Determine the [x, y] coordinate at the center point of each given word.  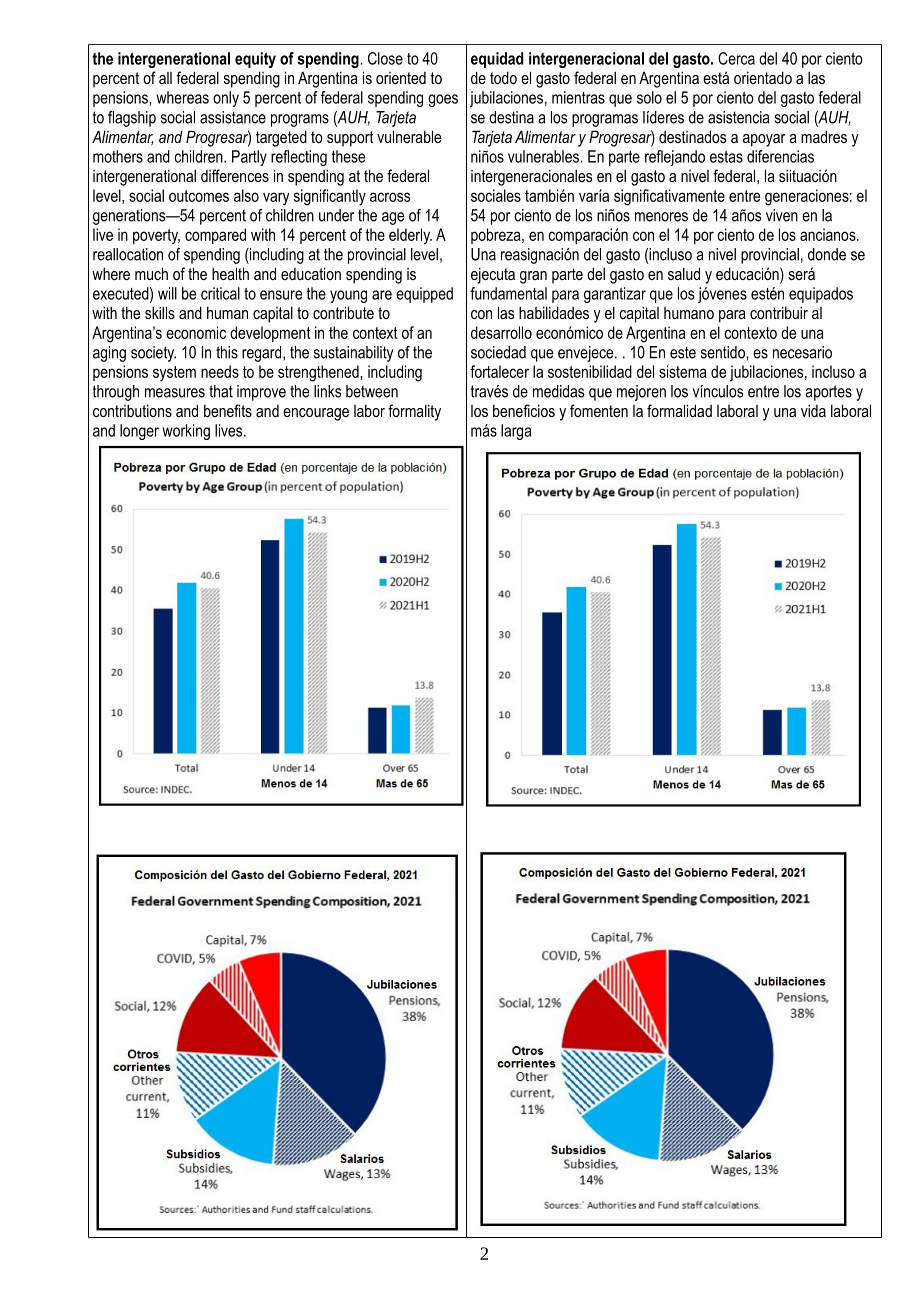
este [683, 352]
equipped [424, 295]
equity [255, 60]
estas [726, 157]
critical [220, 293]
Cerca [736, 58]
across [390, 197]
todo [503, 77]
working [186, 432]
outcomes [199, 196]
